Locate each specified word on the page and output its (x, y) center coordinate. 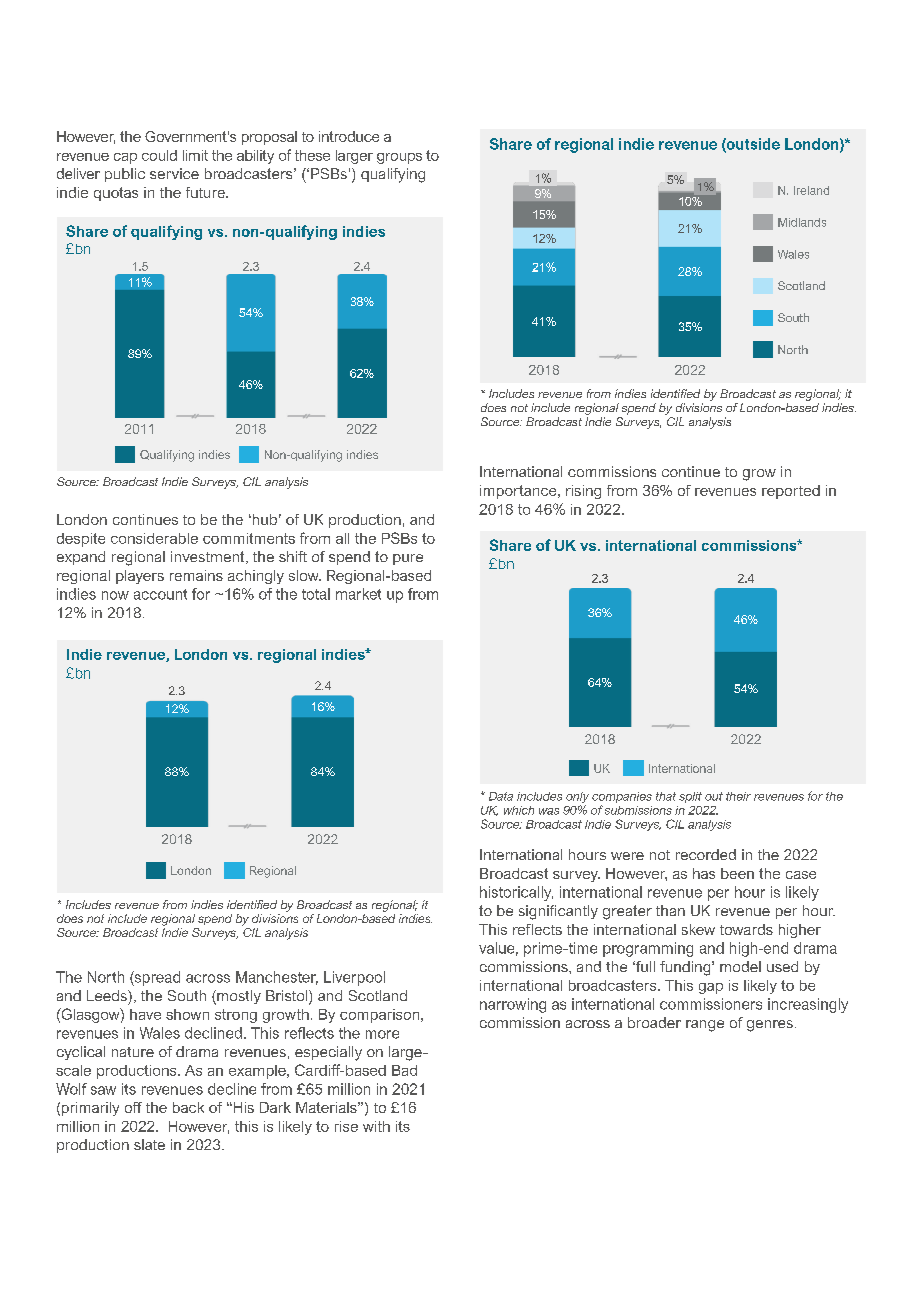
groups (399, 158)
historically (516, 893)
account (160, 594)
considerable (154, 538)
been (737, 873)
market (358, 594)
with (376, 1126)
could (159, 155)
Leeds (108, 995)
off (133, 1107)
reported (791, 492)
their (738, 796)
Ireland (811, 190)
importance (519, 492)
